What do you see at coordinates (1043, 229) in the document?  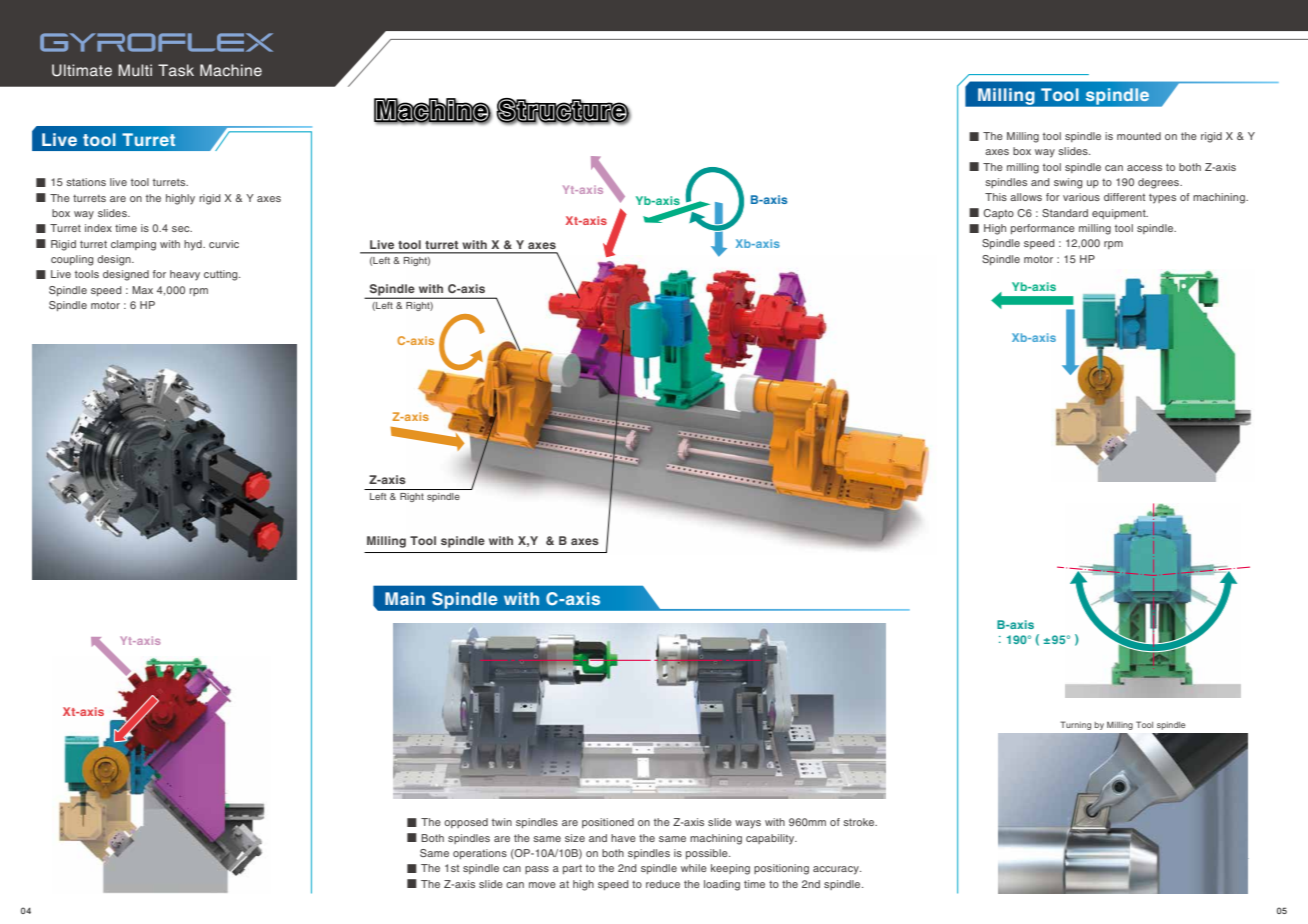 I see `performance` at bounding box center [1043, 229].
